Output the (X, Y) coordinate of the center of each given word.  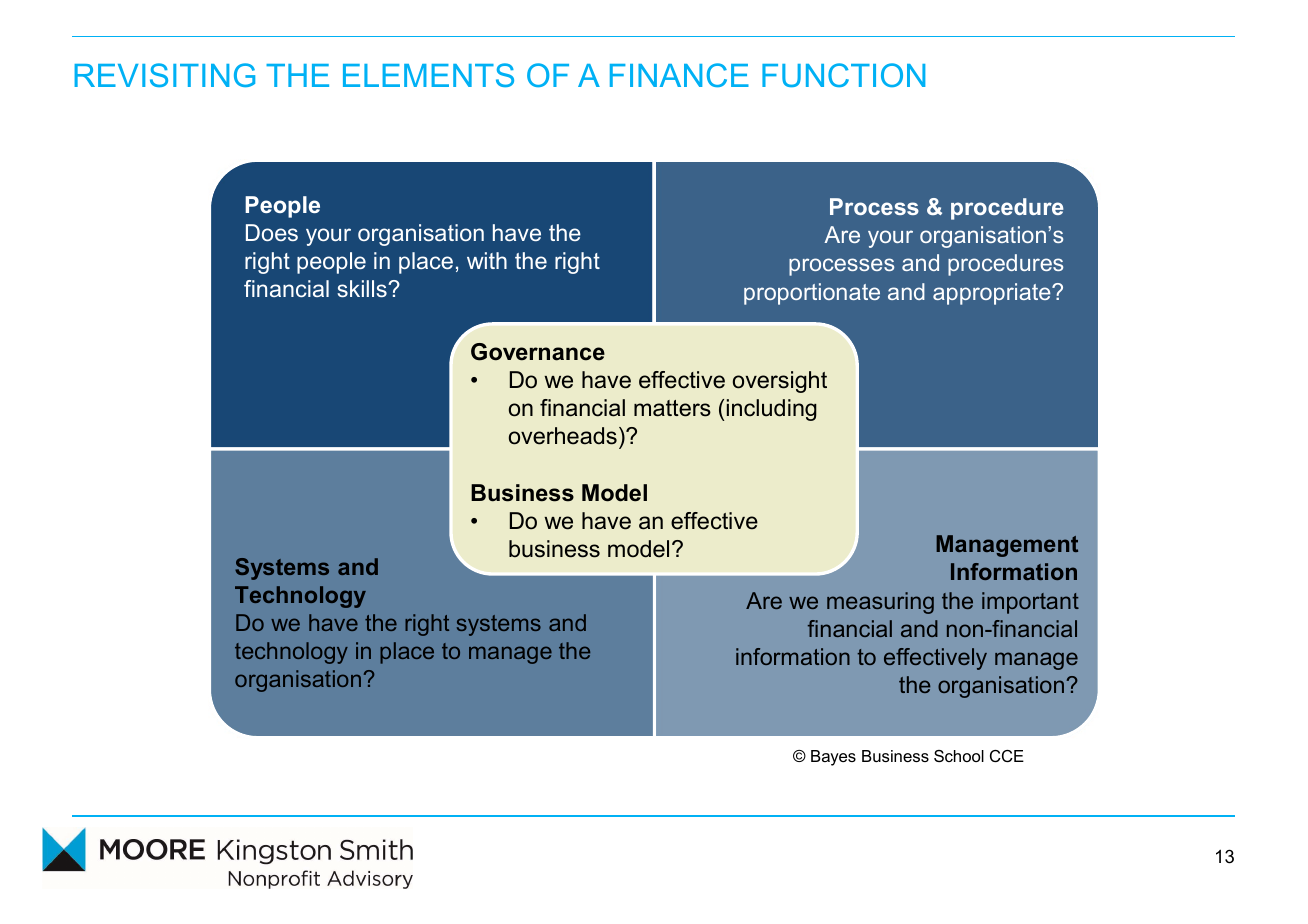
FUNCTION (843, 75)
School (959, 756)
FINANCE (679, 75)
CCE (1007, 756)
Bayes (833, 758)
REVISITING (164, 75)
